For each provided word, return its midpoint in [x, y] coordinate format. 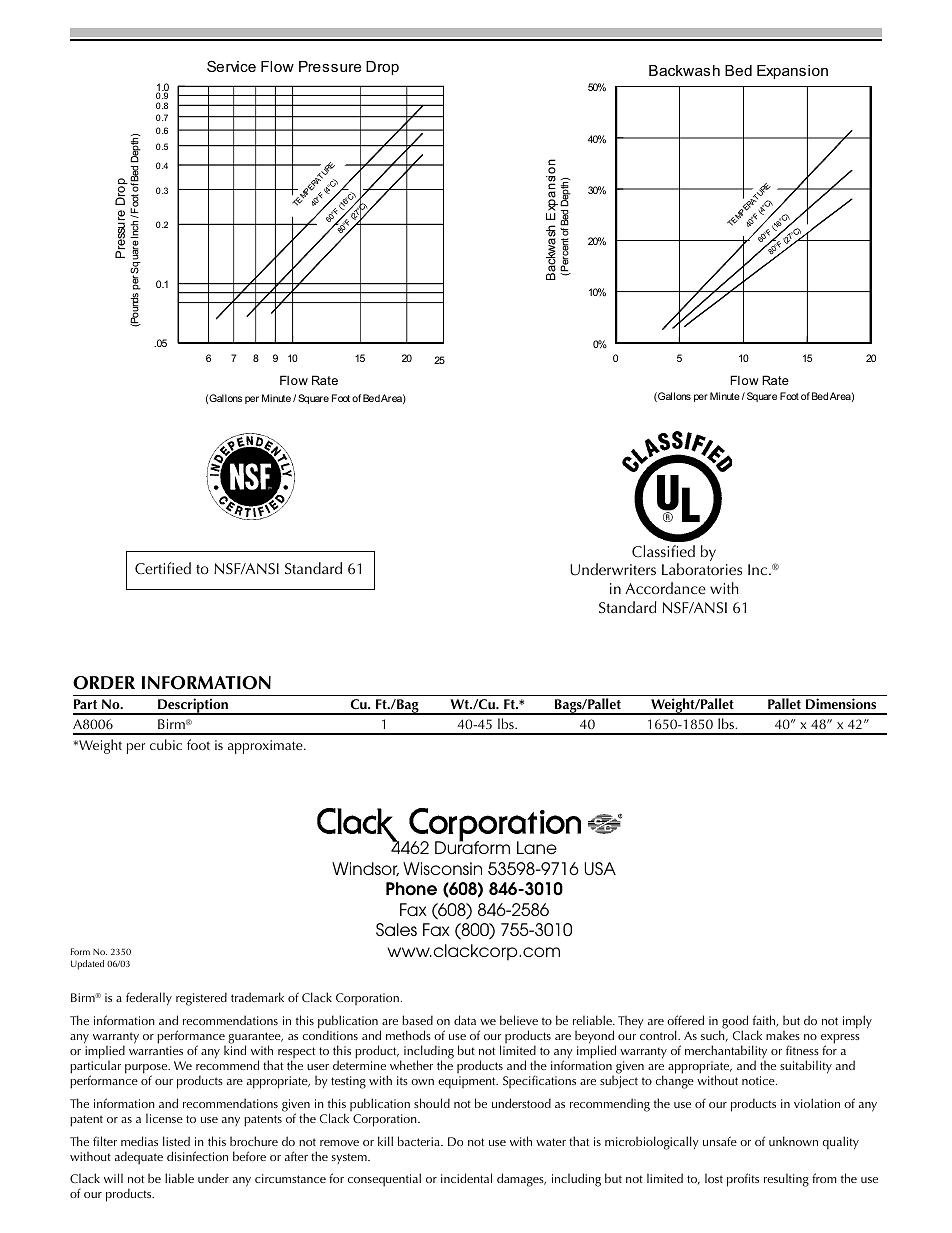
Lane [537, 847]
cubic [166, 744]
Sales [396, 929]
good [734, 1023]
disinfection [197, 1156]
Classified [663, 551]
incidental [466, 1178]
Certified [163, 568]
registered [201, 999]
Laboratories [702, 569]
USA [600, 868]
